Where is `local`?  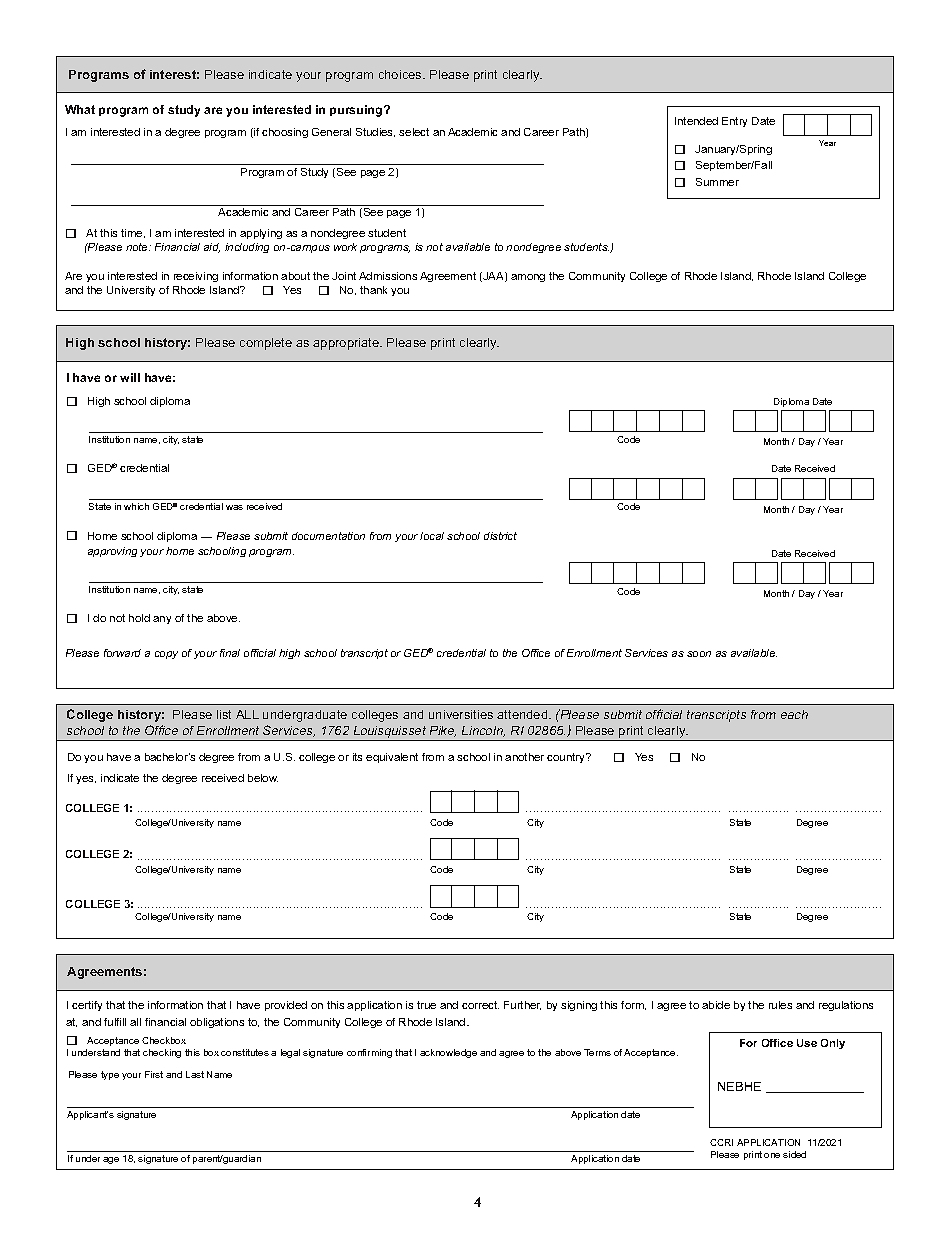 local is located at coordinates (432, 536).
